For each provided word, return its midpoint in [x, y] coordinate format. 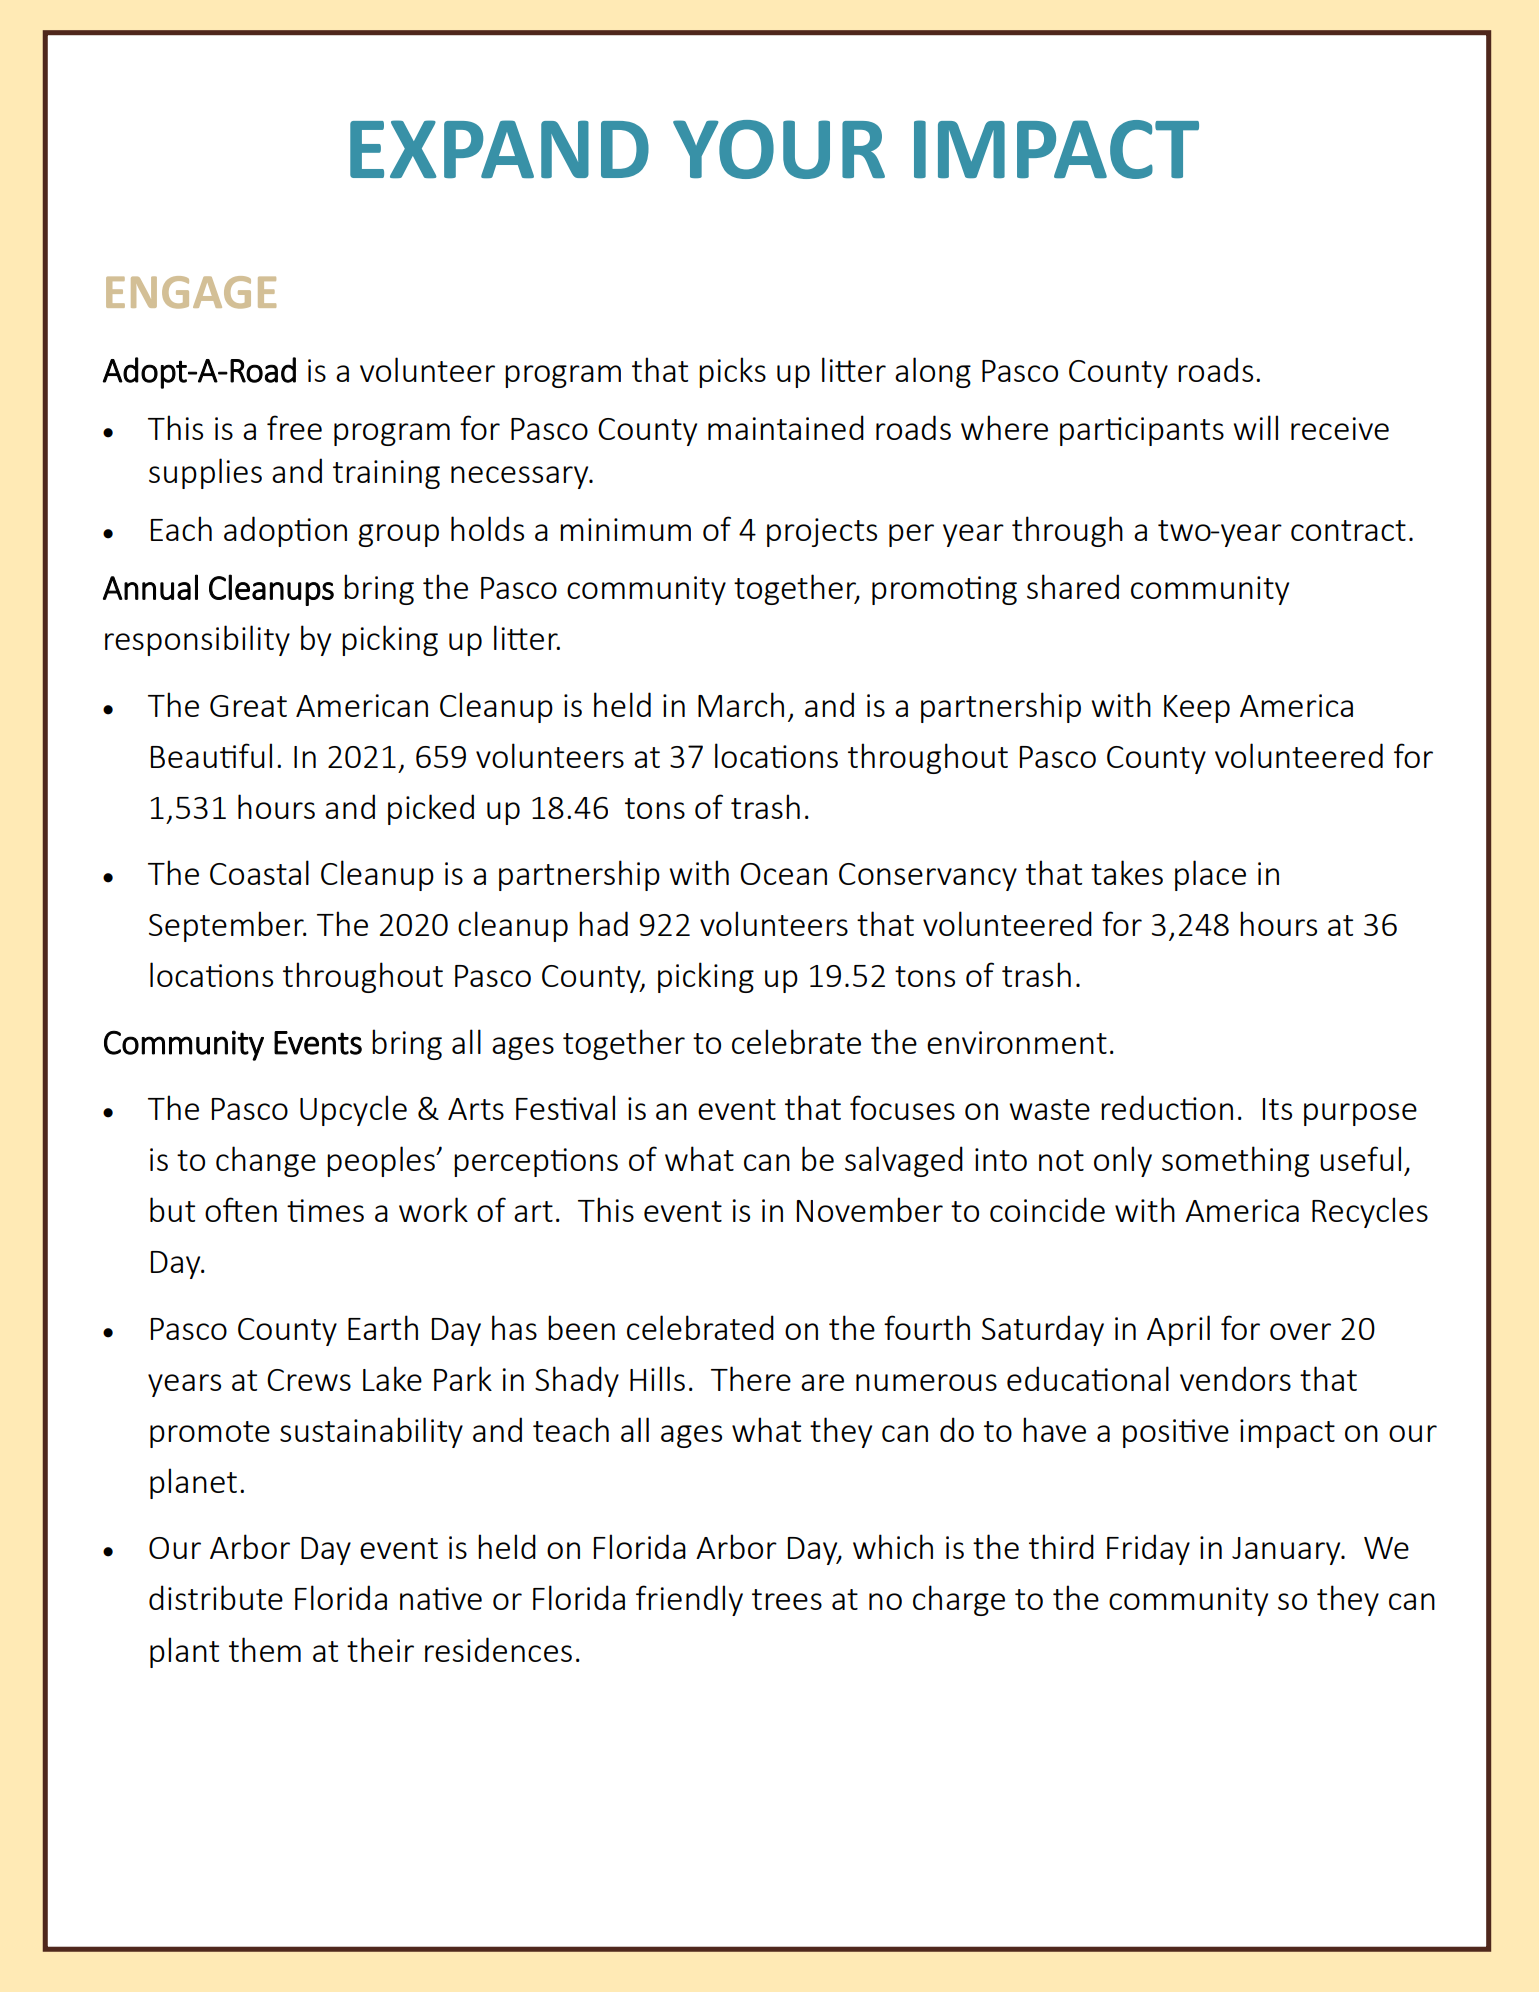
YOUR [779, 149]
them [265, 1649]
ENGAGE [191, 292]
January [1287, 1551]
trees [787, 1599]
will [1255, 427]
